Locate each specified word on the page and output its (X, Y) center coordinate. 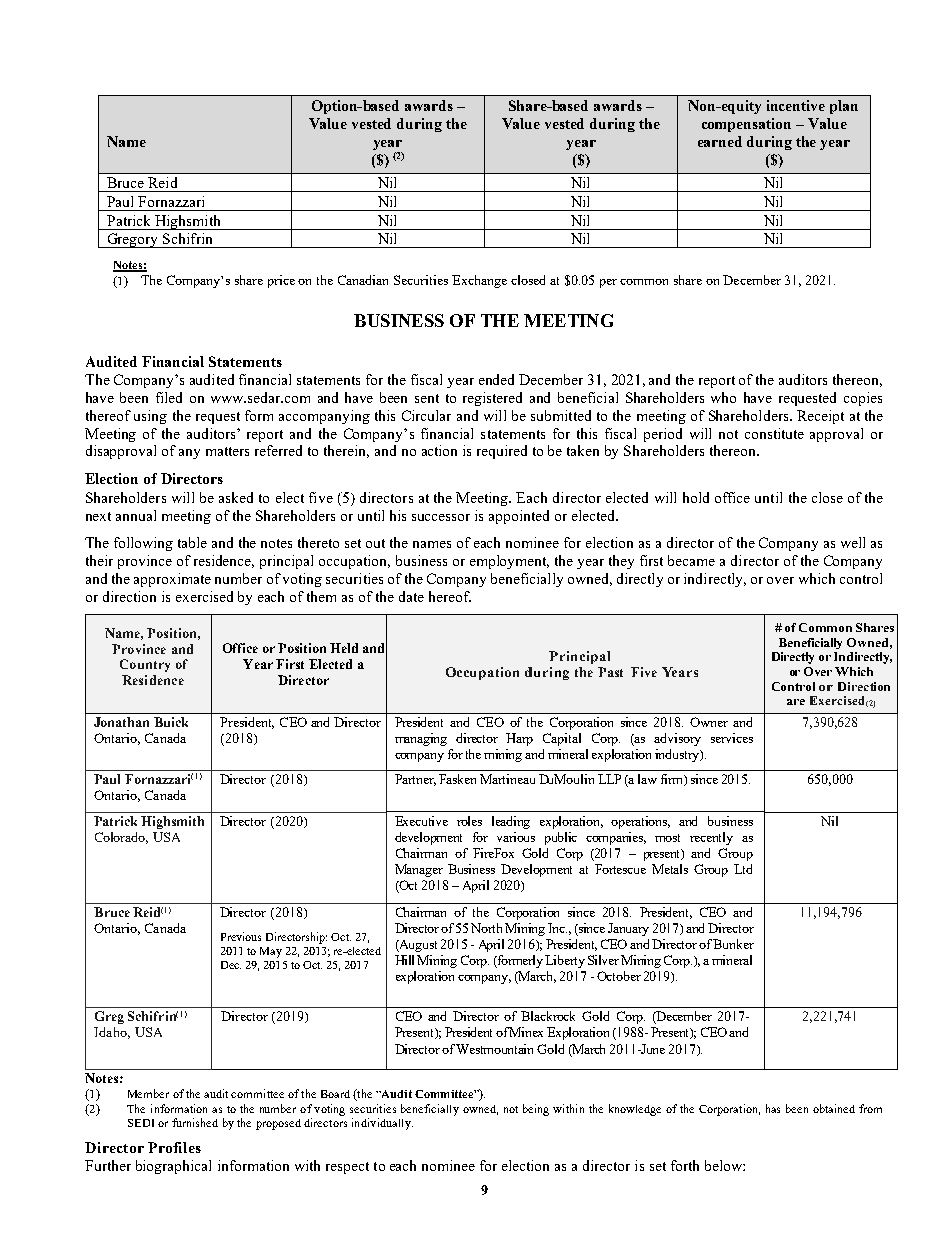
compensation (746, 125)
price (281, 281)
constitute (774, 433)
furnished (195, 1122)
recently (711, 838)
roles (469, 821)
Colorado (121, 838)
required (502, 452)
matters (227, 451)
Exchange (479, 281)
